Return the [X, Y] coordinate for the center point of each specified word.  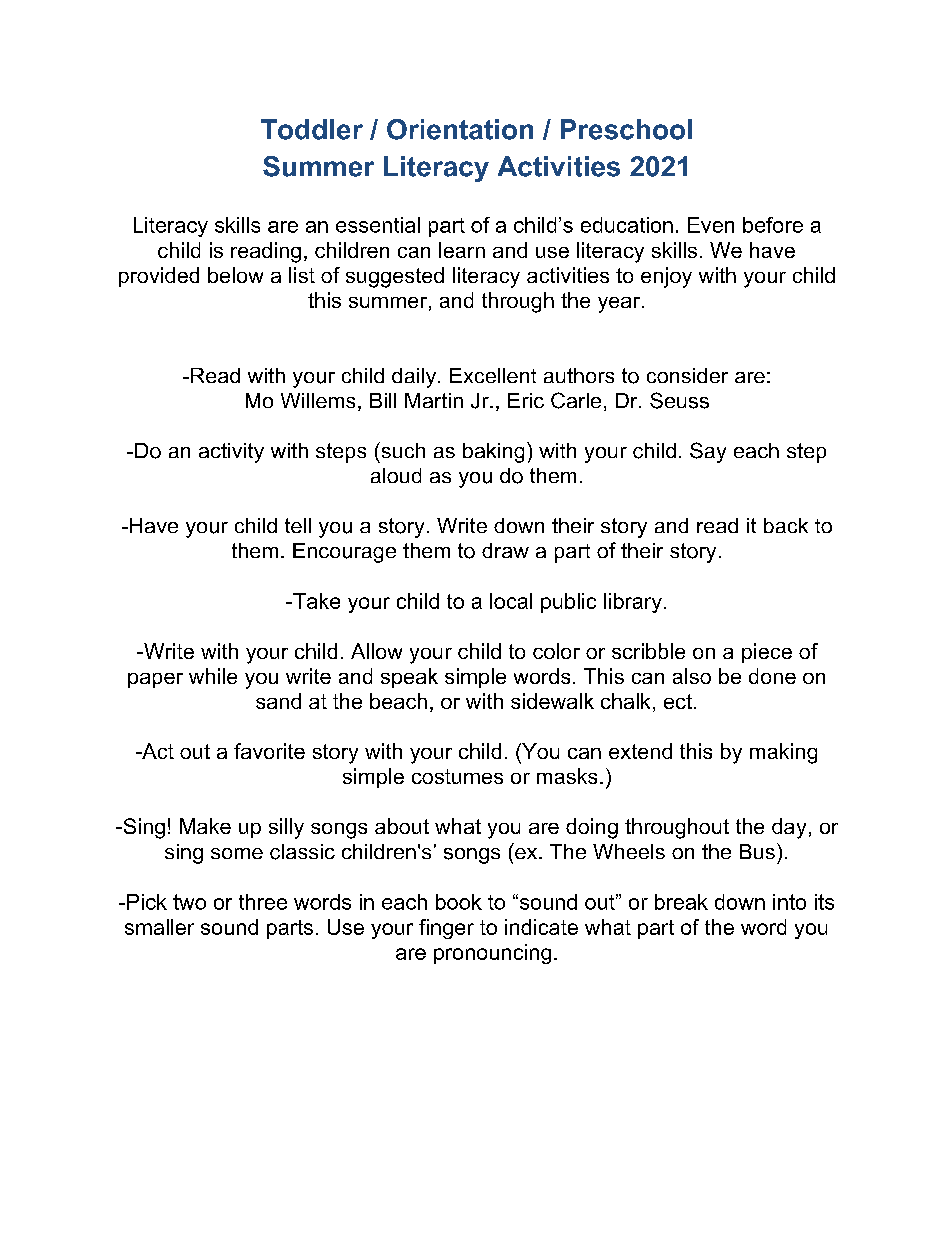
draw [505, 550]
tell [298, 525]
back [786, 525]
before [773, 225]
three [263, 902]
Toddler [312, 129]
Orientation [460, 129]
